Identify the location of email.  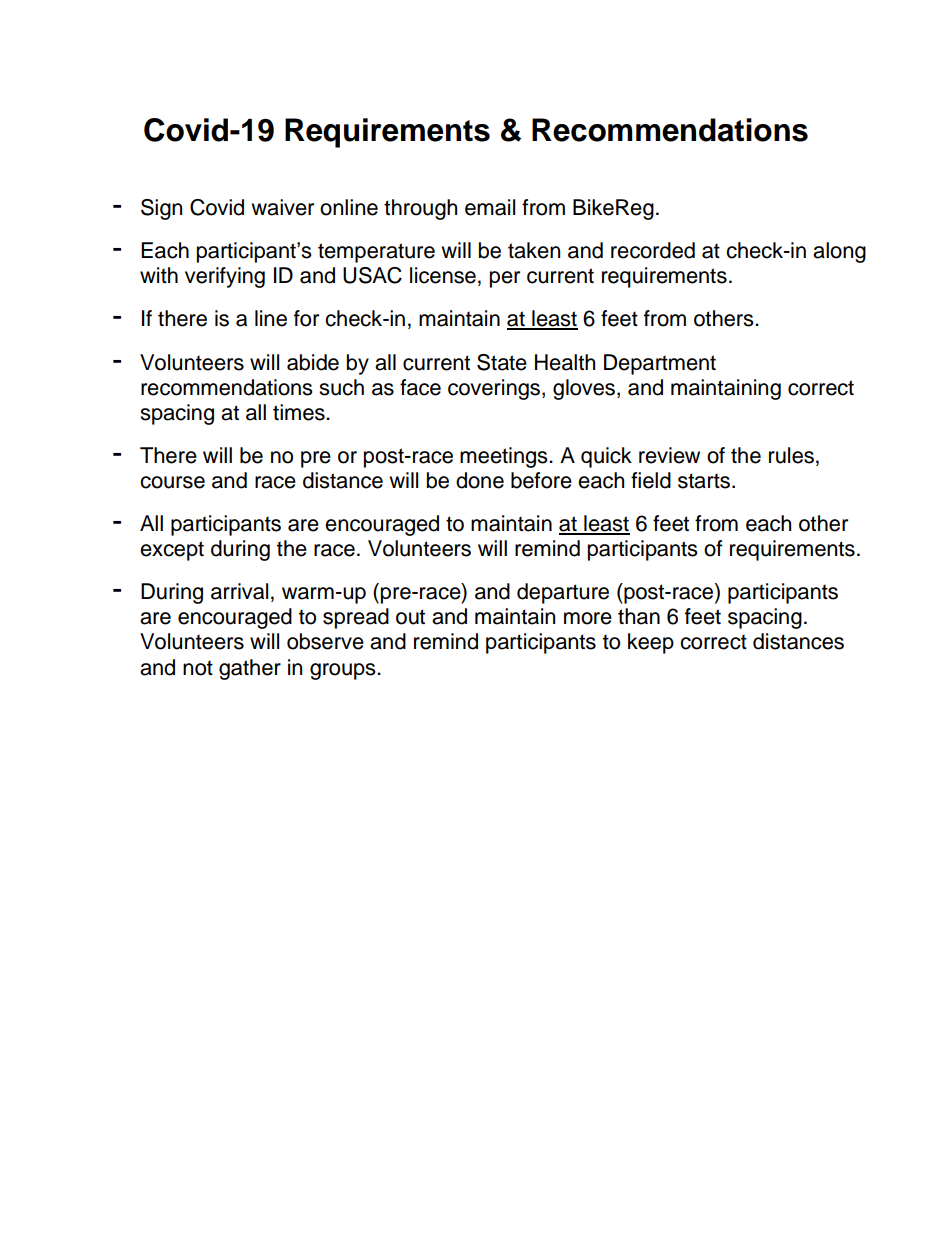
(490, 207).
